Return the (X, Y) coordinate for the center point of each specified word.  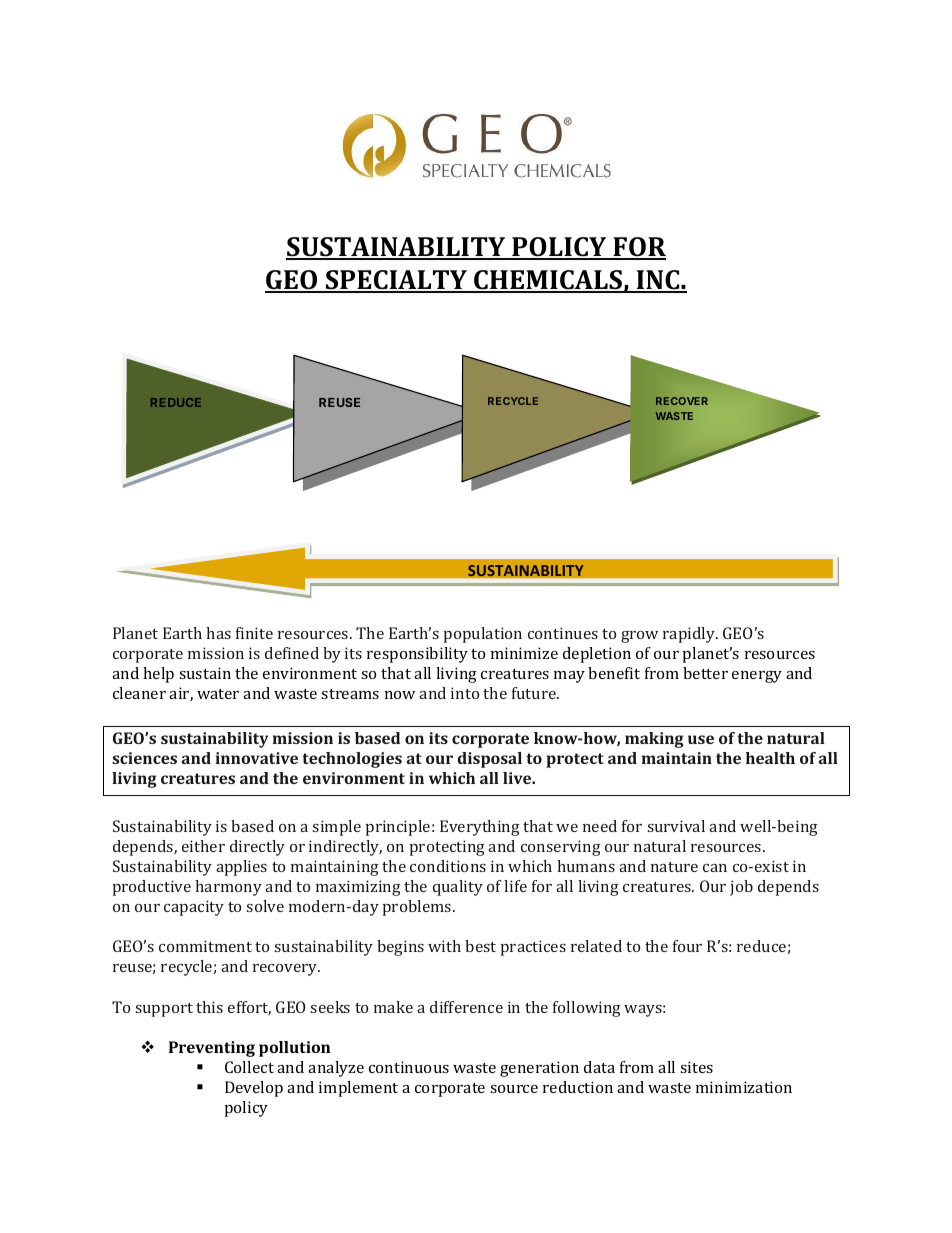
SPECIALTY (396, 281)
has (218, 633)
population (483, 635)
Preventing (212, 1049)
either (203, 846)
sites (696, 1067)
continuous (409, 1067)
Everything (480, 828)
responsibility (417, 655)
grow (639, 637)
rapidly (690, 635)
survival (676, 826)
